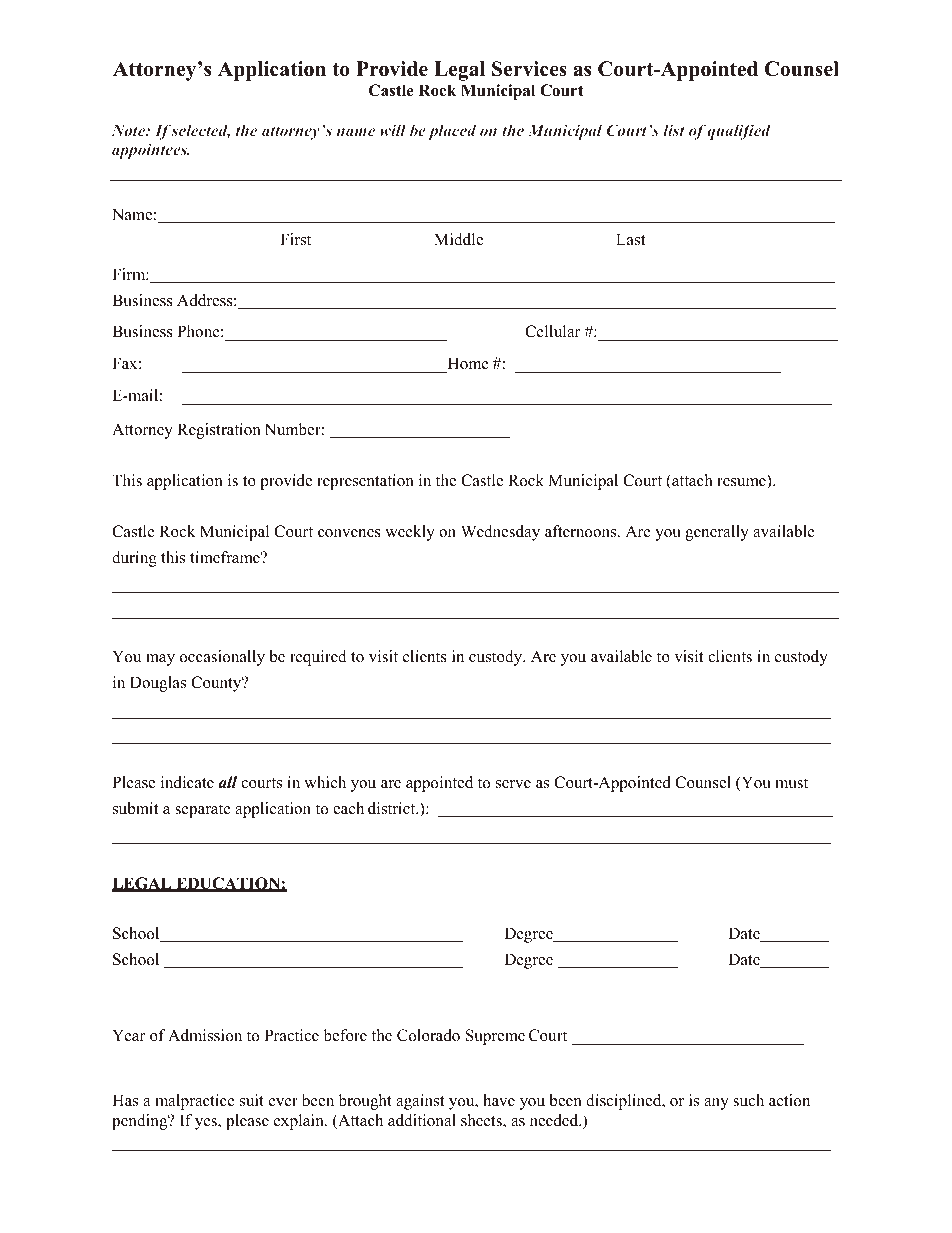  I want to click on placed, so click(452, 132).
